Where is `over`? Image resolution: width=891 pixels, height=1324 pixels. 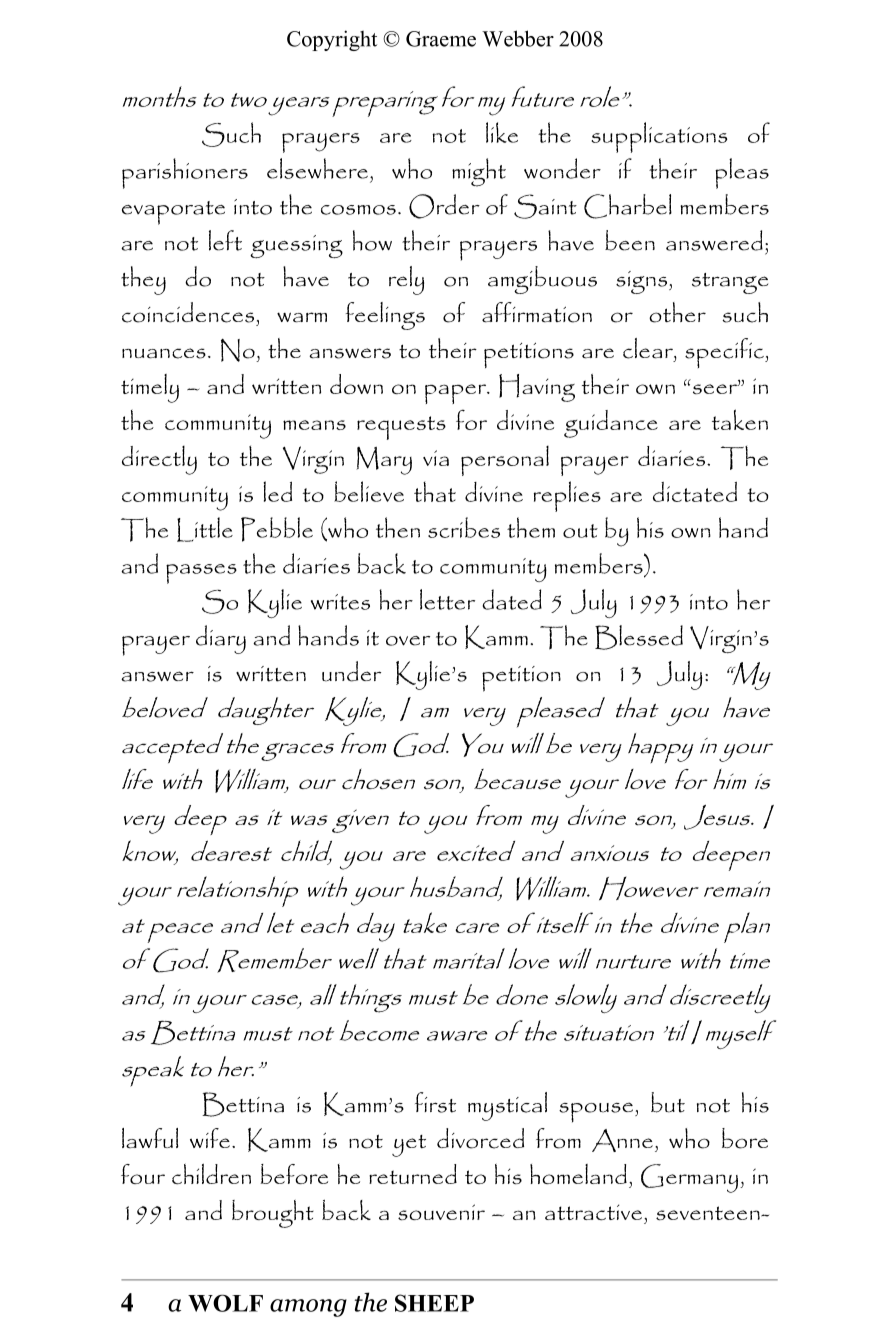 over is located at coordinates (408, 641).
